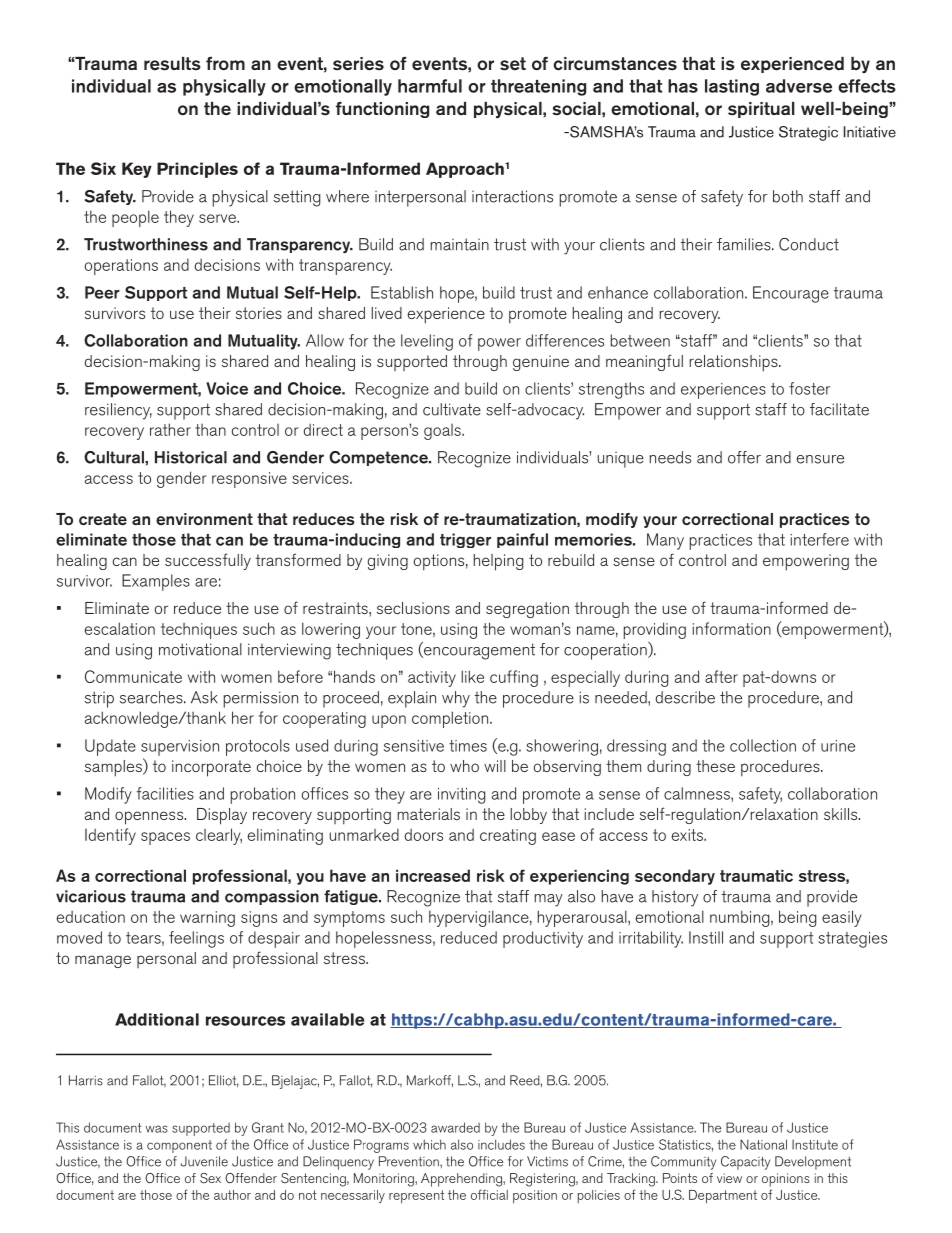 This page has width=952, height=1233. Describe the element at coordinates (179, 1146) in the page. I see `component` at that location.
